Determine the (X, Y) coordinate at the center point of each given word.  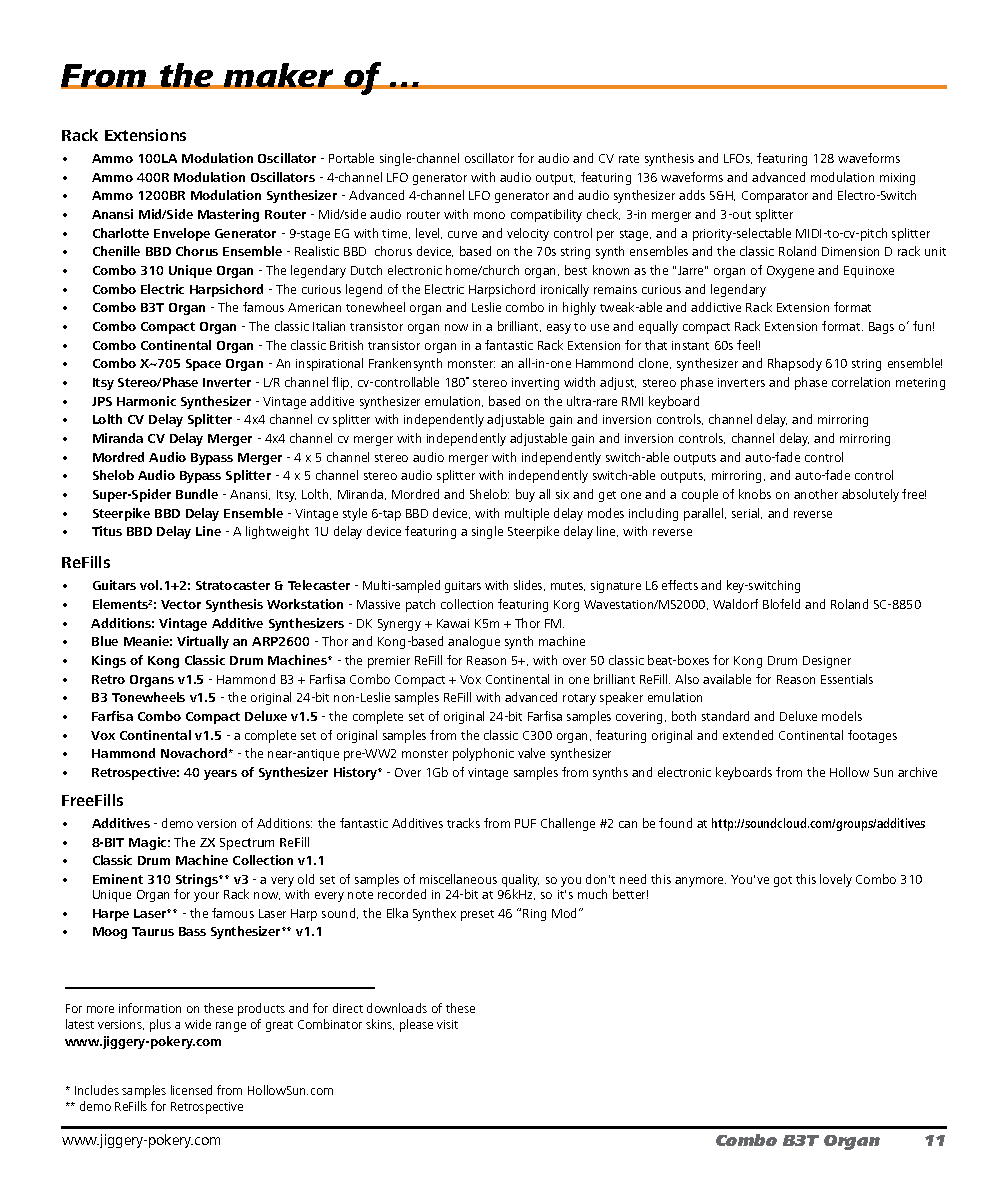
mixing (897, 179)
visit (447, 1024)
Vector (181, 604)
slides (529, 585)
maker (279, 76)
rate (629, 159)
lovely (836, 880)
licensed (191, 1090)
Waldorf (735, 604)
